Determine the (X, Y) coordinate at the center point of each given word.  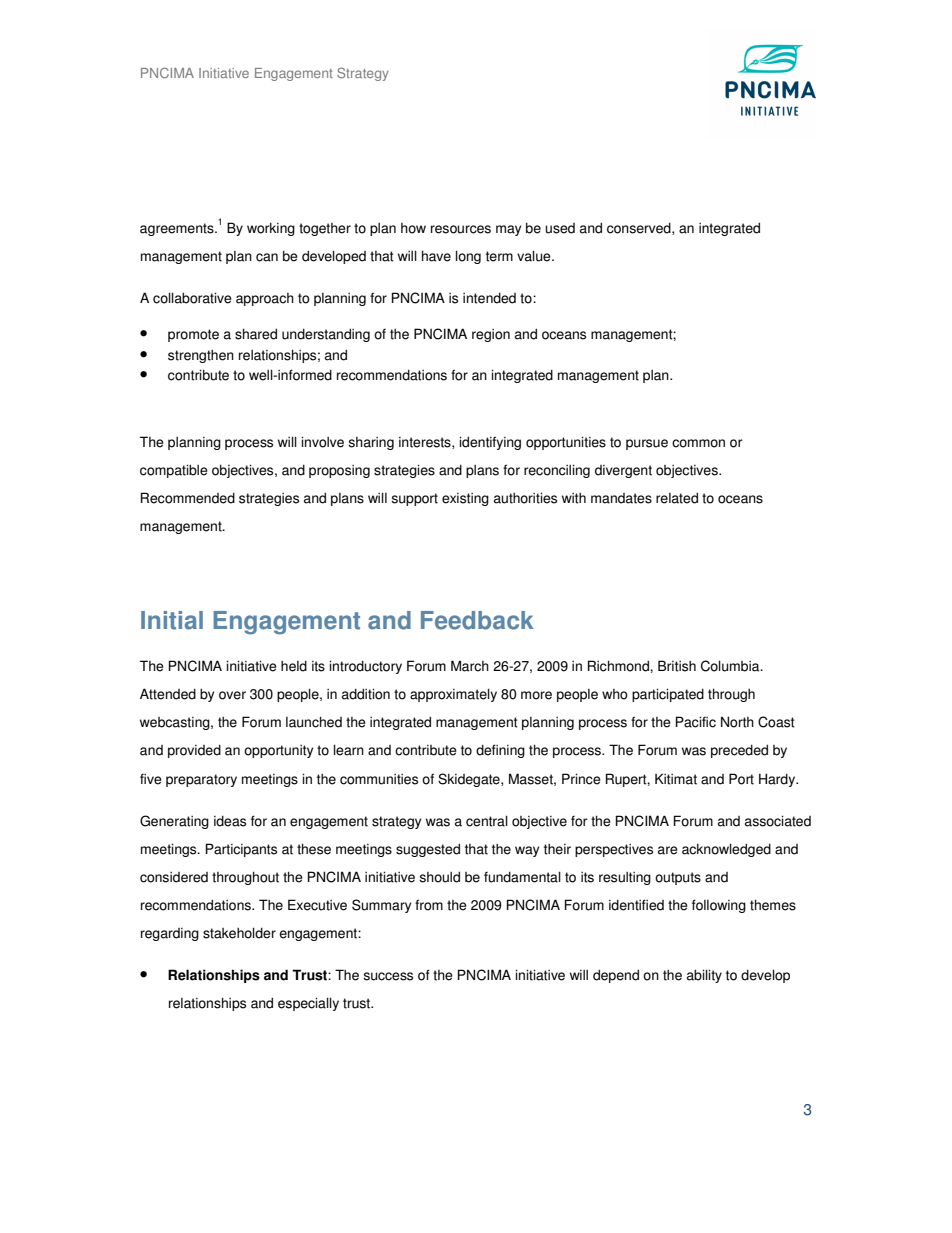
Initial (172, 620)
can (267, 257)
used (560, 228)
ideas (230, 821)
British (677, 666)
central (487, 821)
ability (704, 976)
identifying (490, 443)
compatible (174, 471)
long (468, 257)
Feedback (477, 620)
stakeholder (239, 933)
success (388, 976)
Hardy (778, 780)
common (698, 443)
